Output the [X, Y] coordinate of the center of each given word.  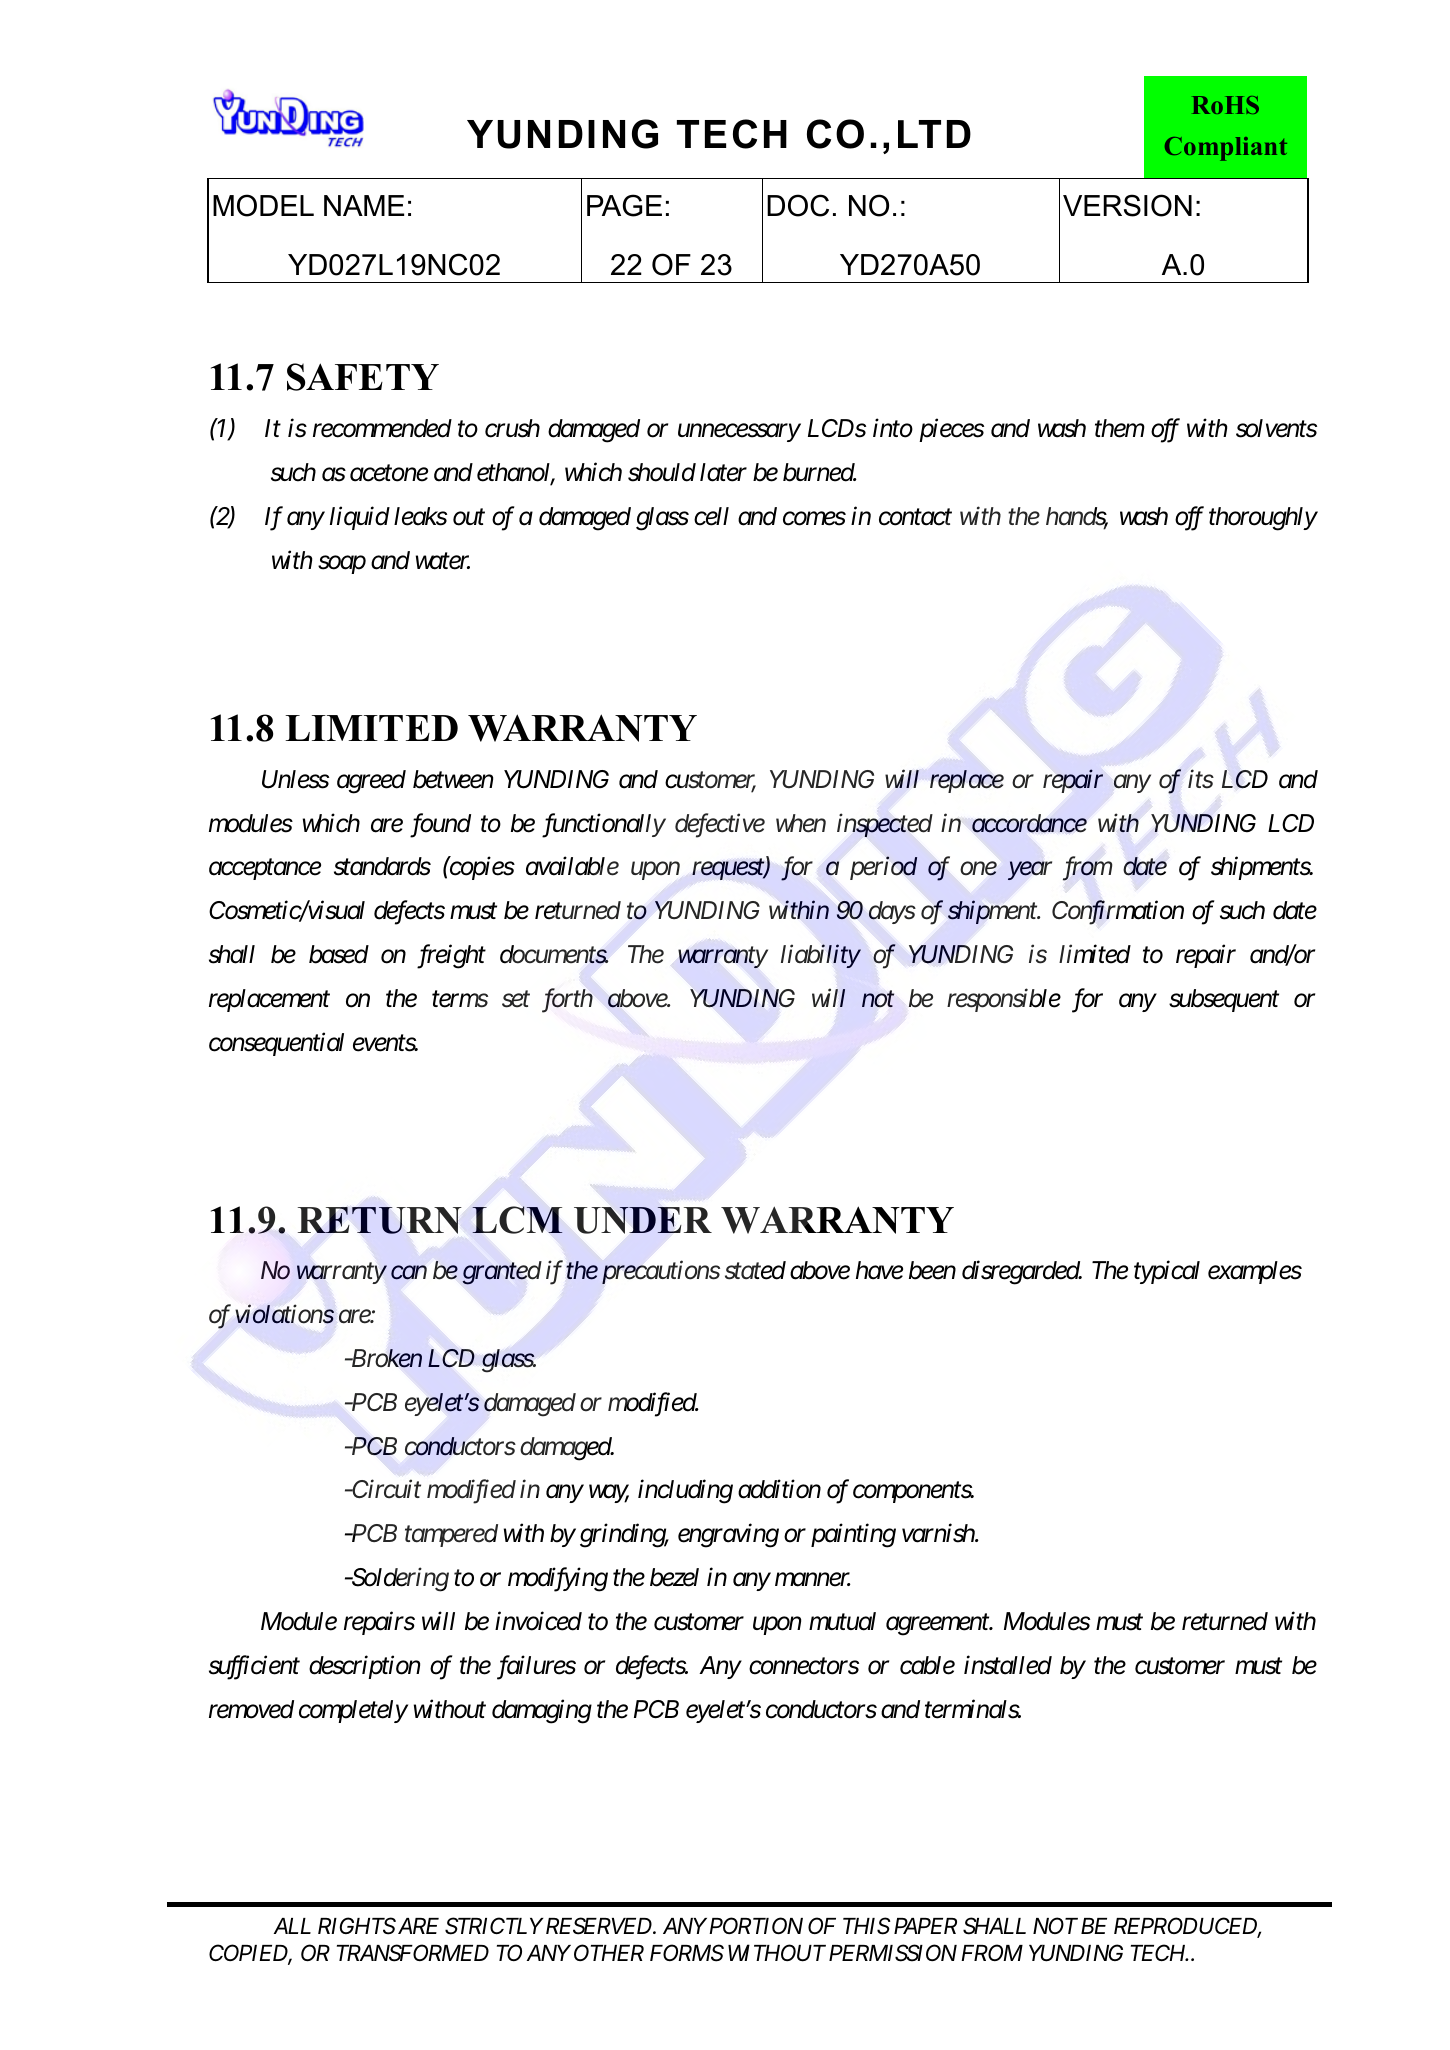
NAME [364, 205]
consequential [276, 1044]
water [443, 561]
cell [711, 516]
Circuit [385, 1489]
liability [820, 956]
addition [779, 1489]
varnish [939, 1533]
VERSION [1127, 205]
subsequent [1224, 1000]
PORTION [756, 1925]
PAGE [624, 205]
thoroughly [1263, 519]
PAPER [925, 1926]
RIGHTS [357, 1926]
